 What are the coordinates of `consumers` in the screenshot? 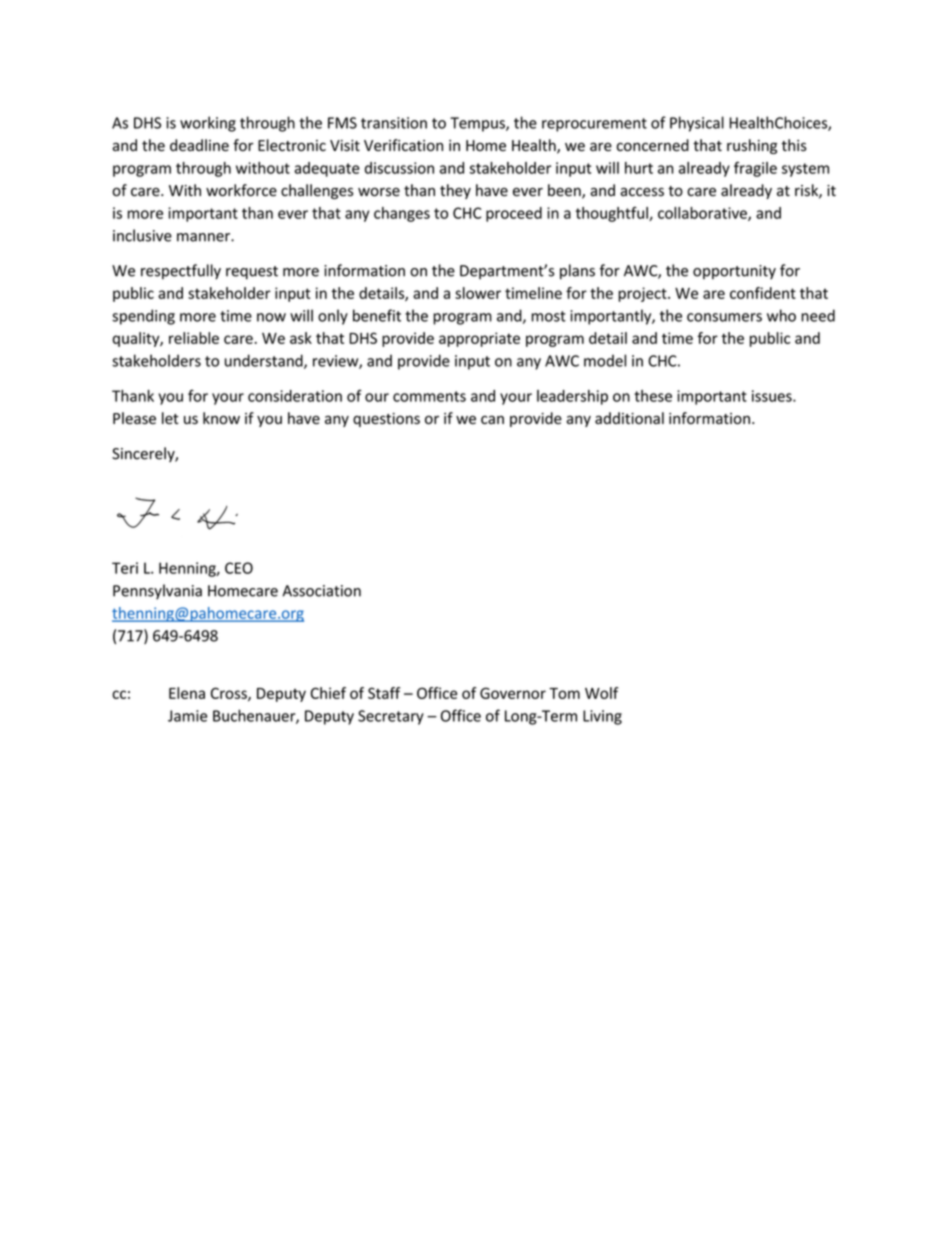 It's located at (724, 317).
